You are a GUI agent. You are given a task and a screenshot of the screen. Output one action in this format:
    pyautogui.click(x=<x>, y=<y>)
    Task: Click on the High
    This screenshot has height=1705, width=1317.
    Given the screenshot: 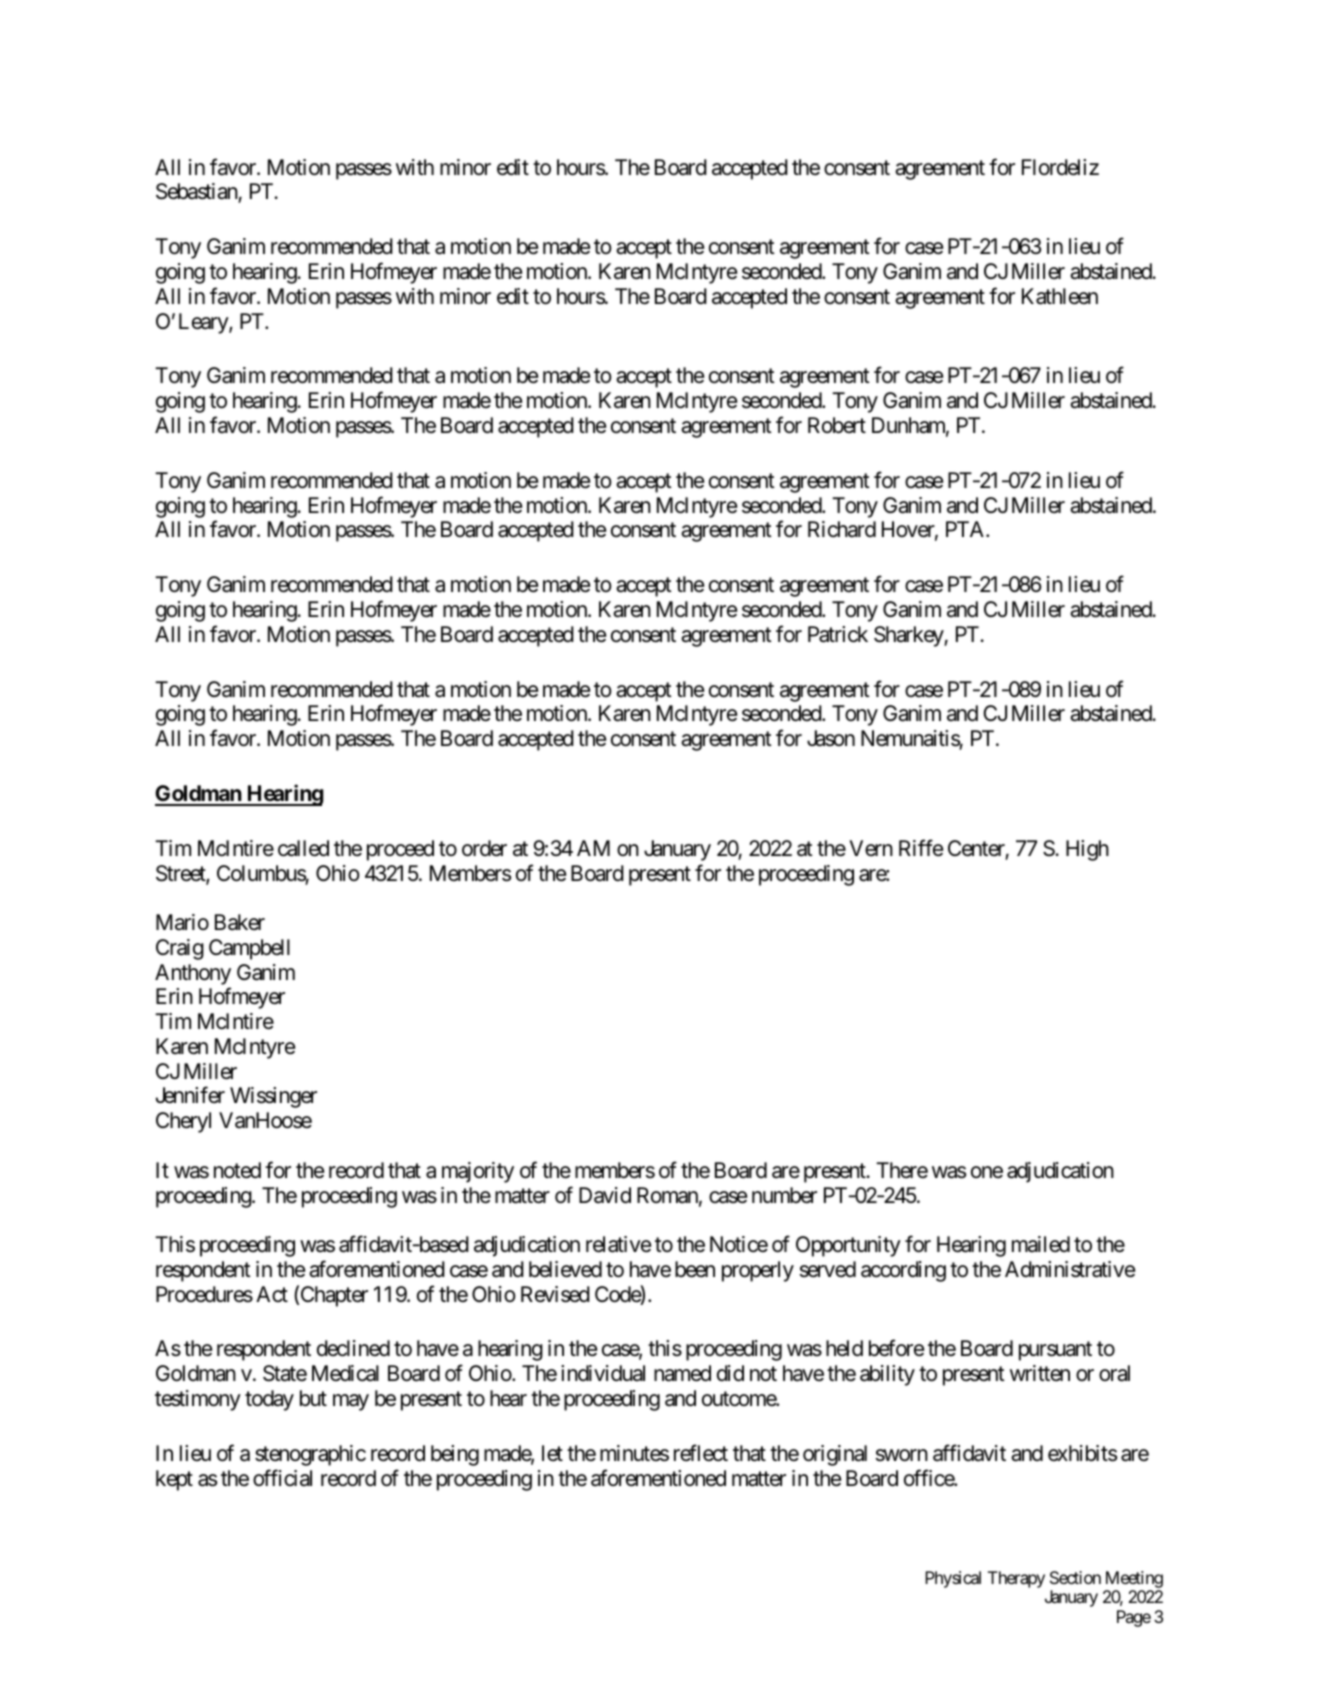 What is the action you would take?
    pyautogui.click(x=1087, y=850)
